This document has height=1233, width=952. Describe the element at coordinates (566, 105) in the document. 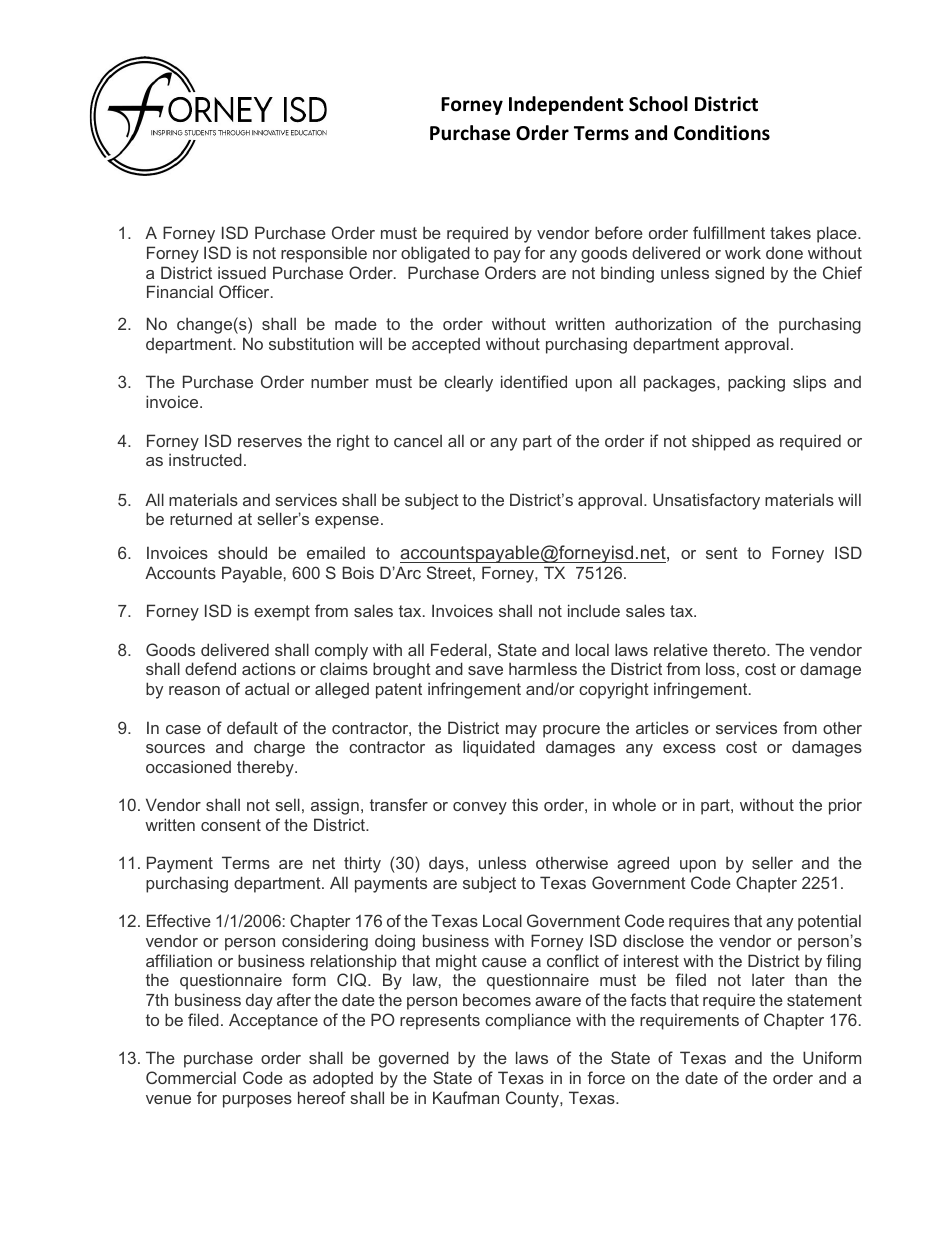

I see `Independent` at that location.
